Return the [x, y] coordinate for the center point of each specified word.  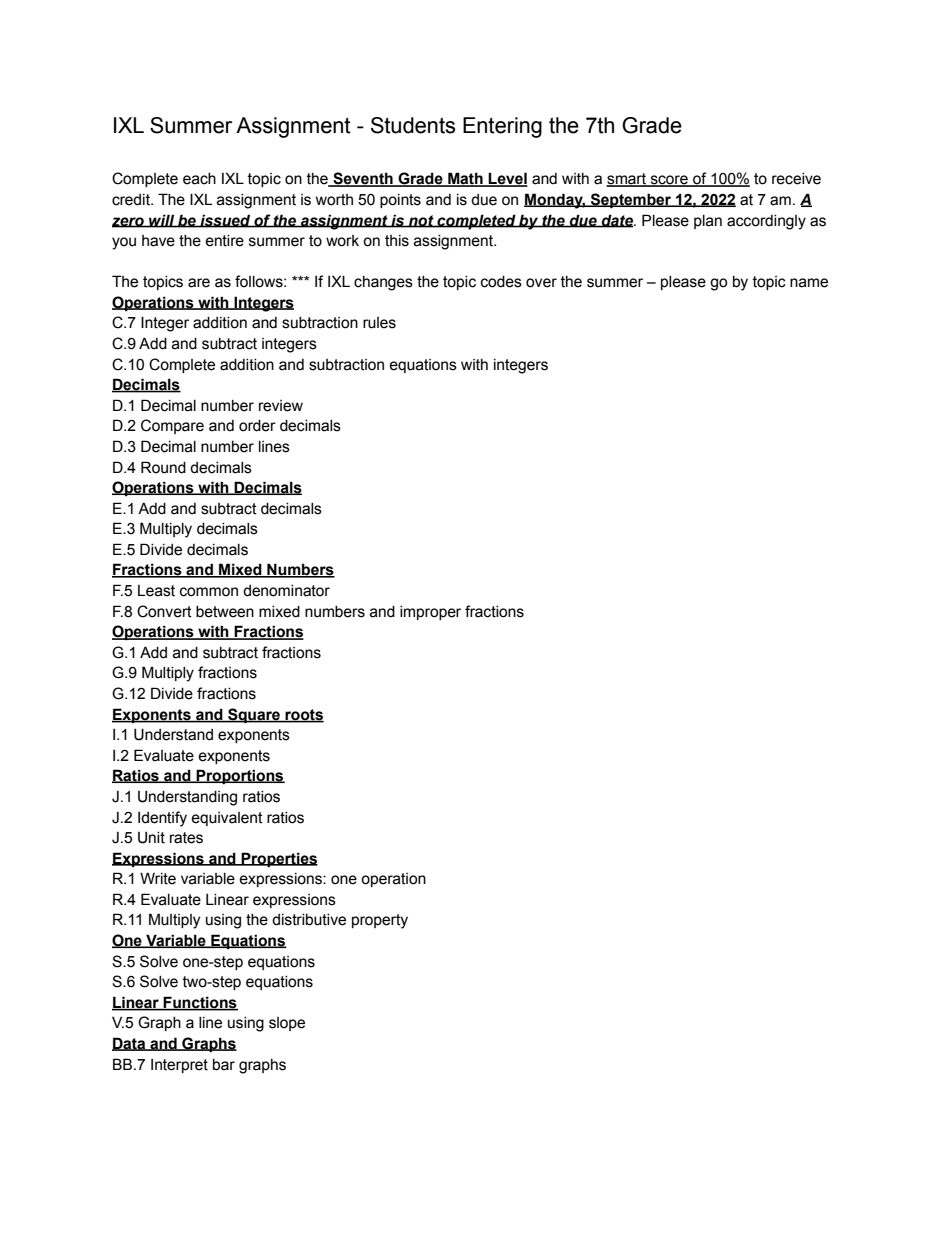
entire [224, 241]
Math [465, 179]
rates [186, 838]
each [199, 179]
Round [163, 467]
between [225, 612]
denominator [286, 591]
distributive [309, 920]
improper [430, 613]
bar [224, 1065]
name [809, 283]
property [380, 921]
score [669, 181]
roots [303, 715]
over [541, 283]
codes [501, 282]
